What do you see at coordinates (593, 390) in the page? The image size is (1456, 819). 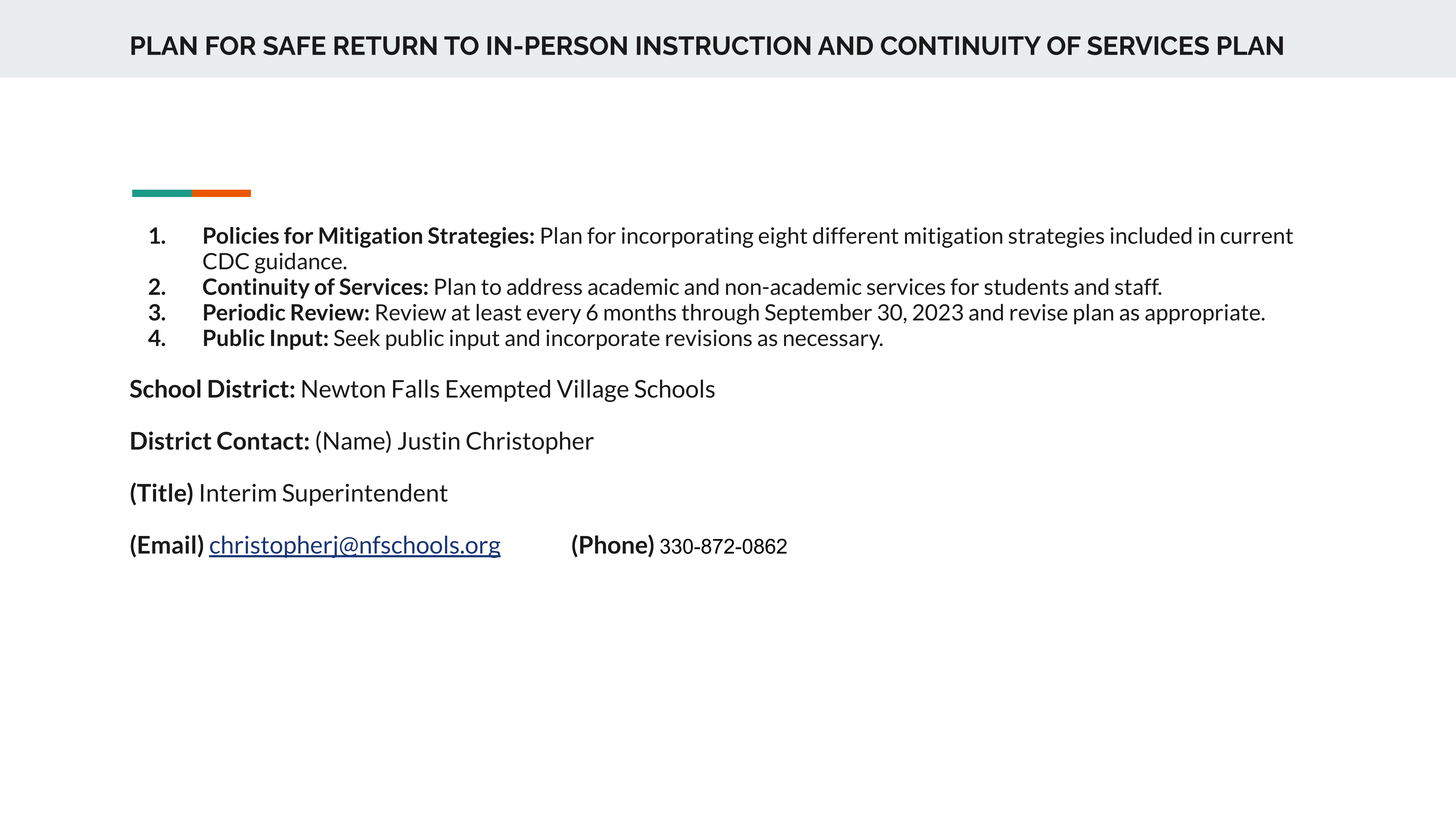 I see `Village` at bounding box center [593, 390].
